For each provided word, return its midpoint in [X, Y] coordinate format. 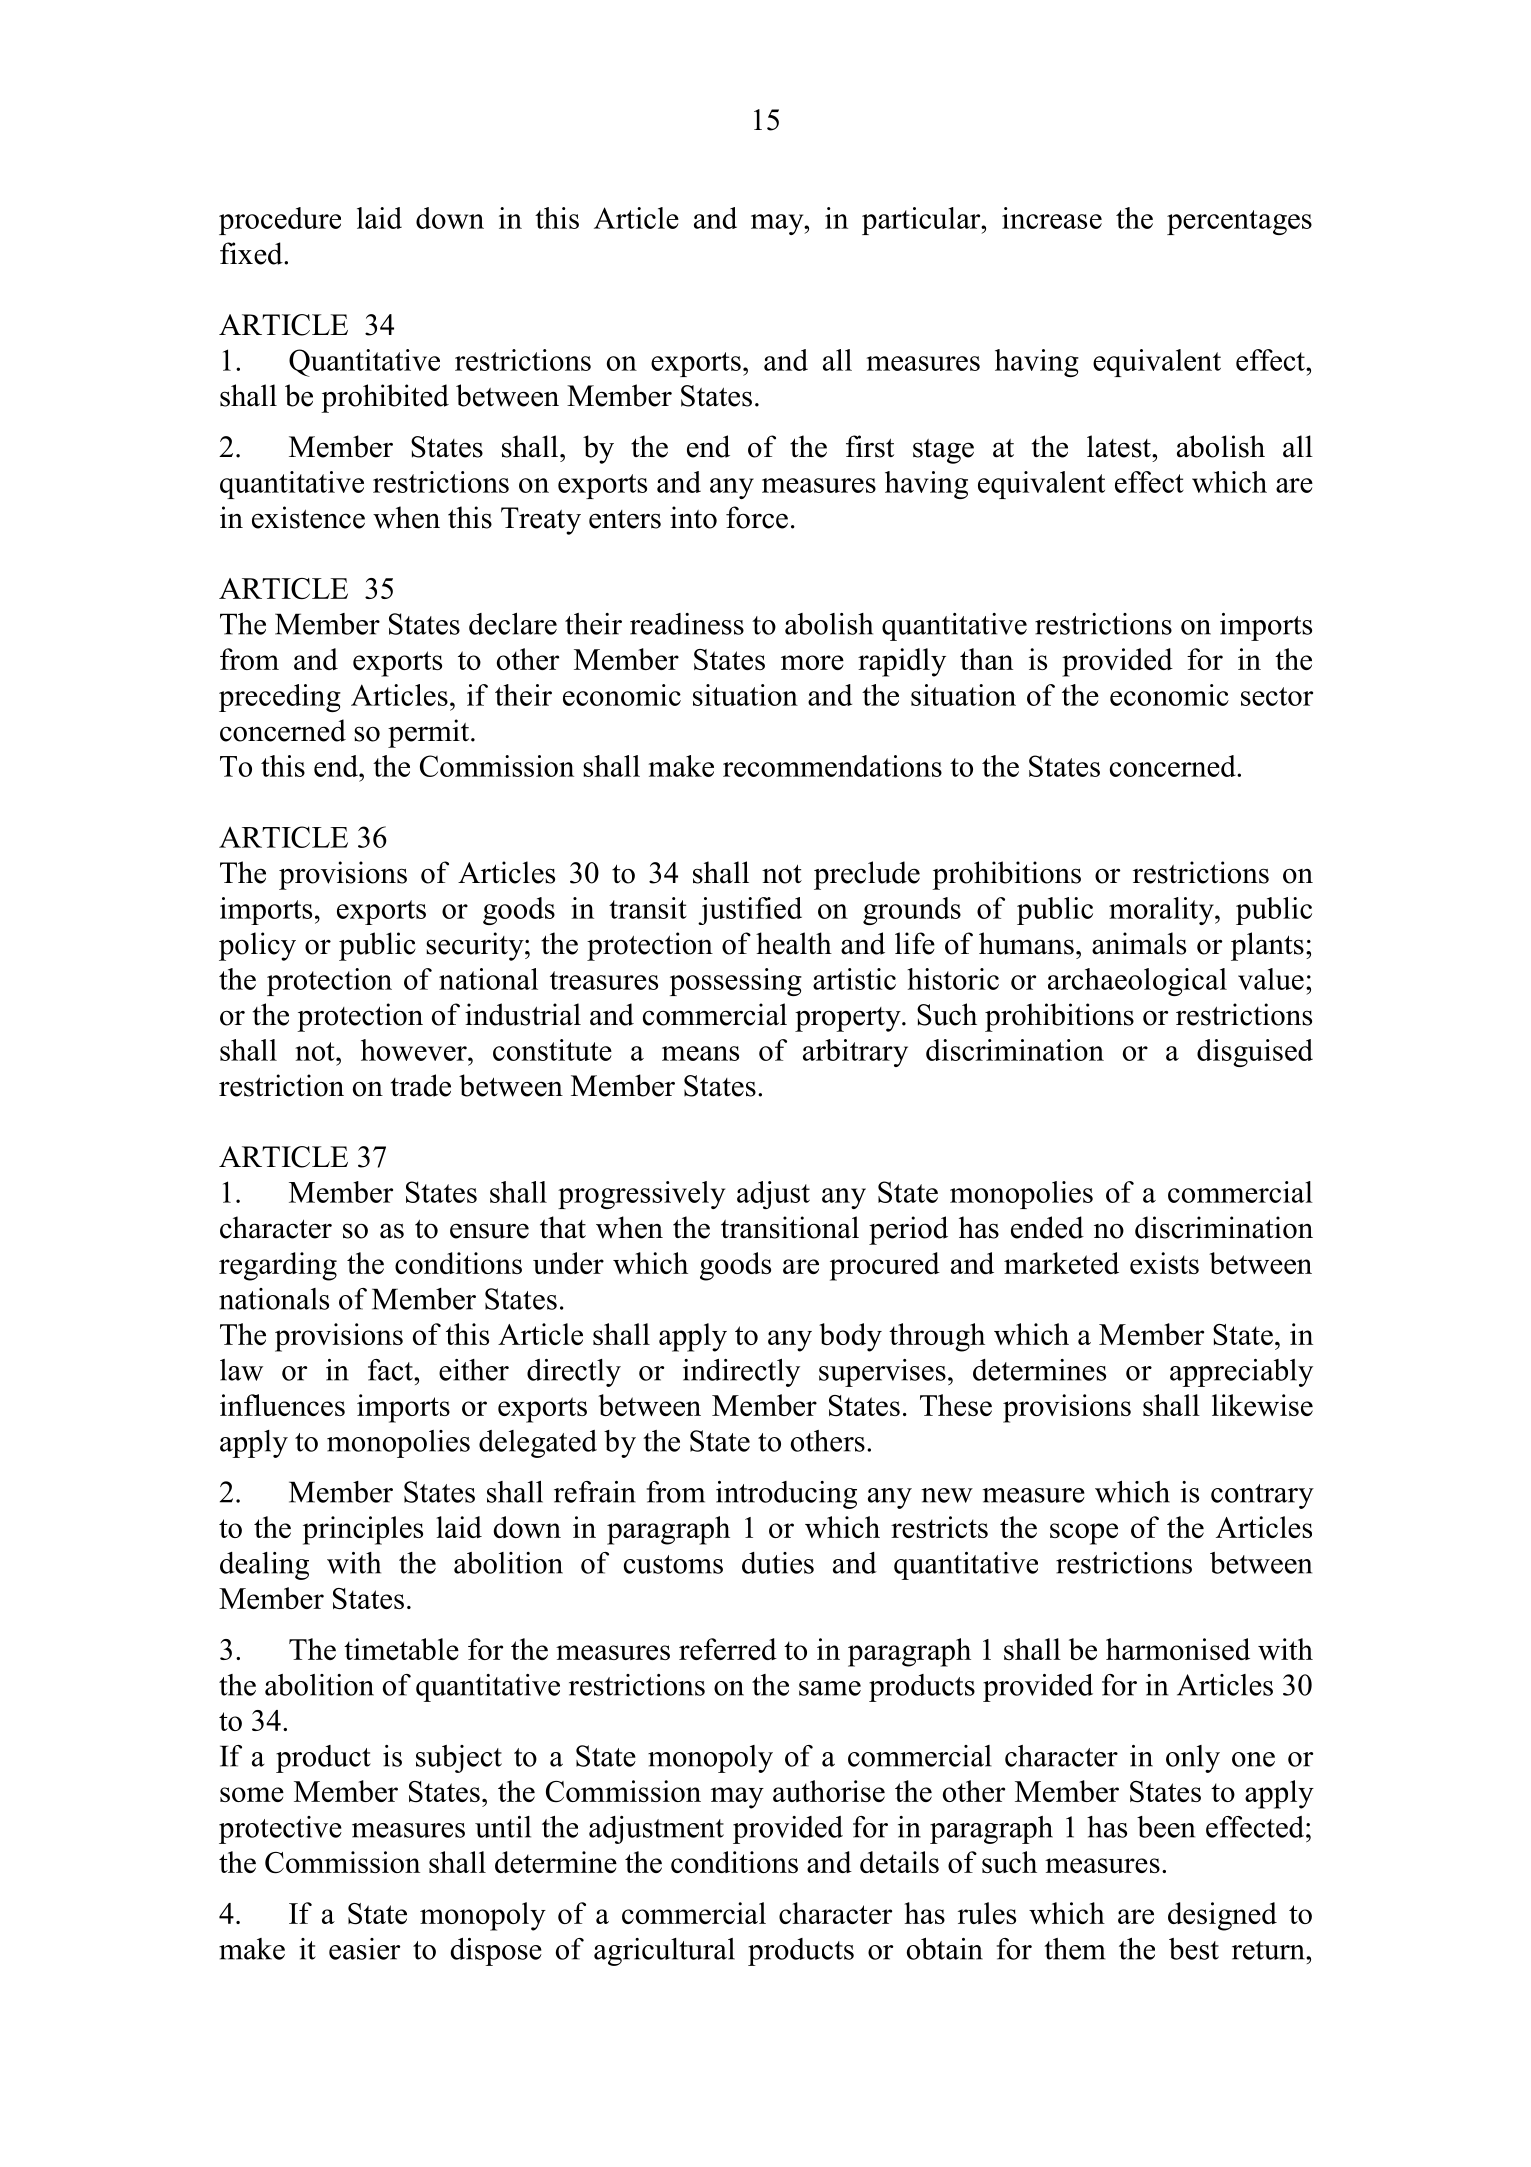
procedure [280, 221]
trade [421, 1085]
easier [364, 1949]
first [870, 446]
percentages [1239, 222]
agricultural [664, 1952]
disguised [1255, 1053]
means [700, 1053]
